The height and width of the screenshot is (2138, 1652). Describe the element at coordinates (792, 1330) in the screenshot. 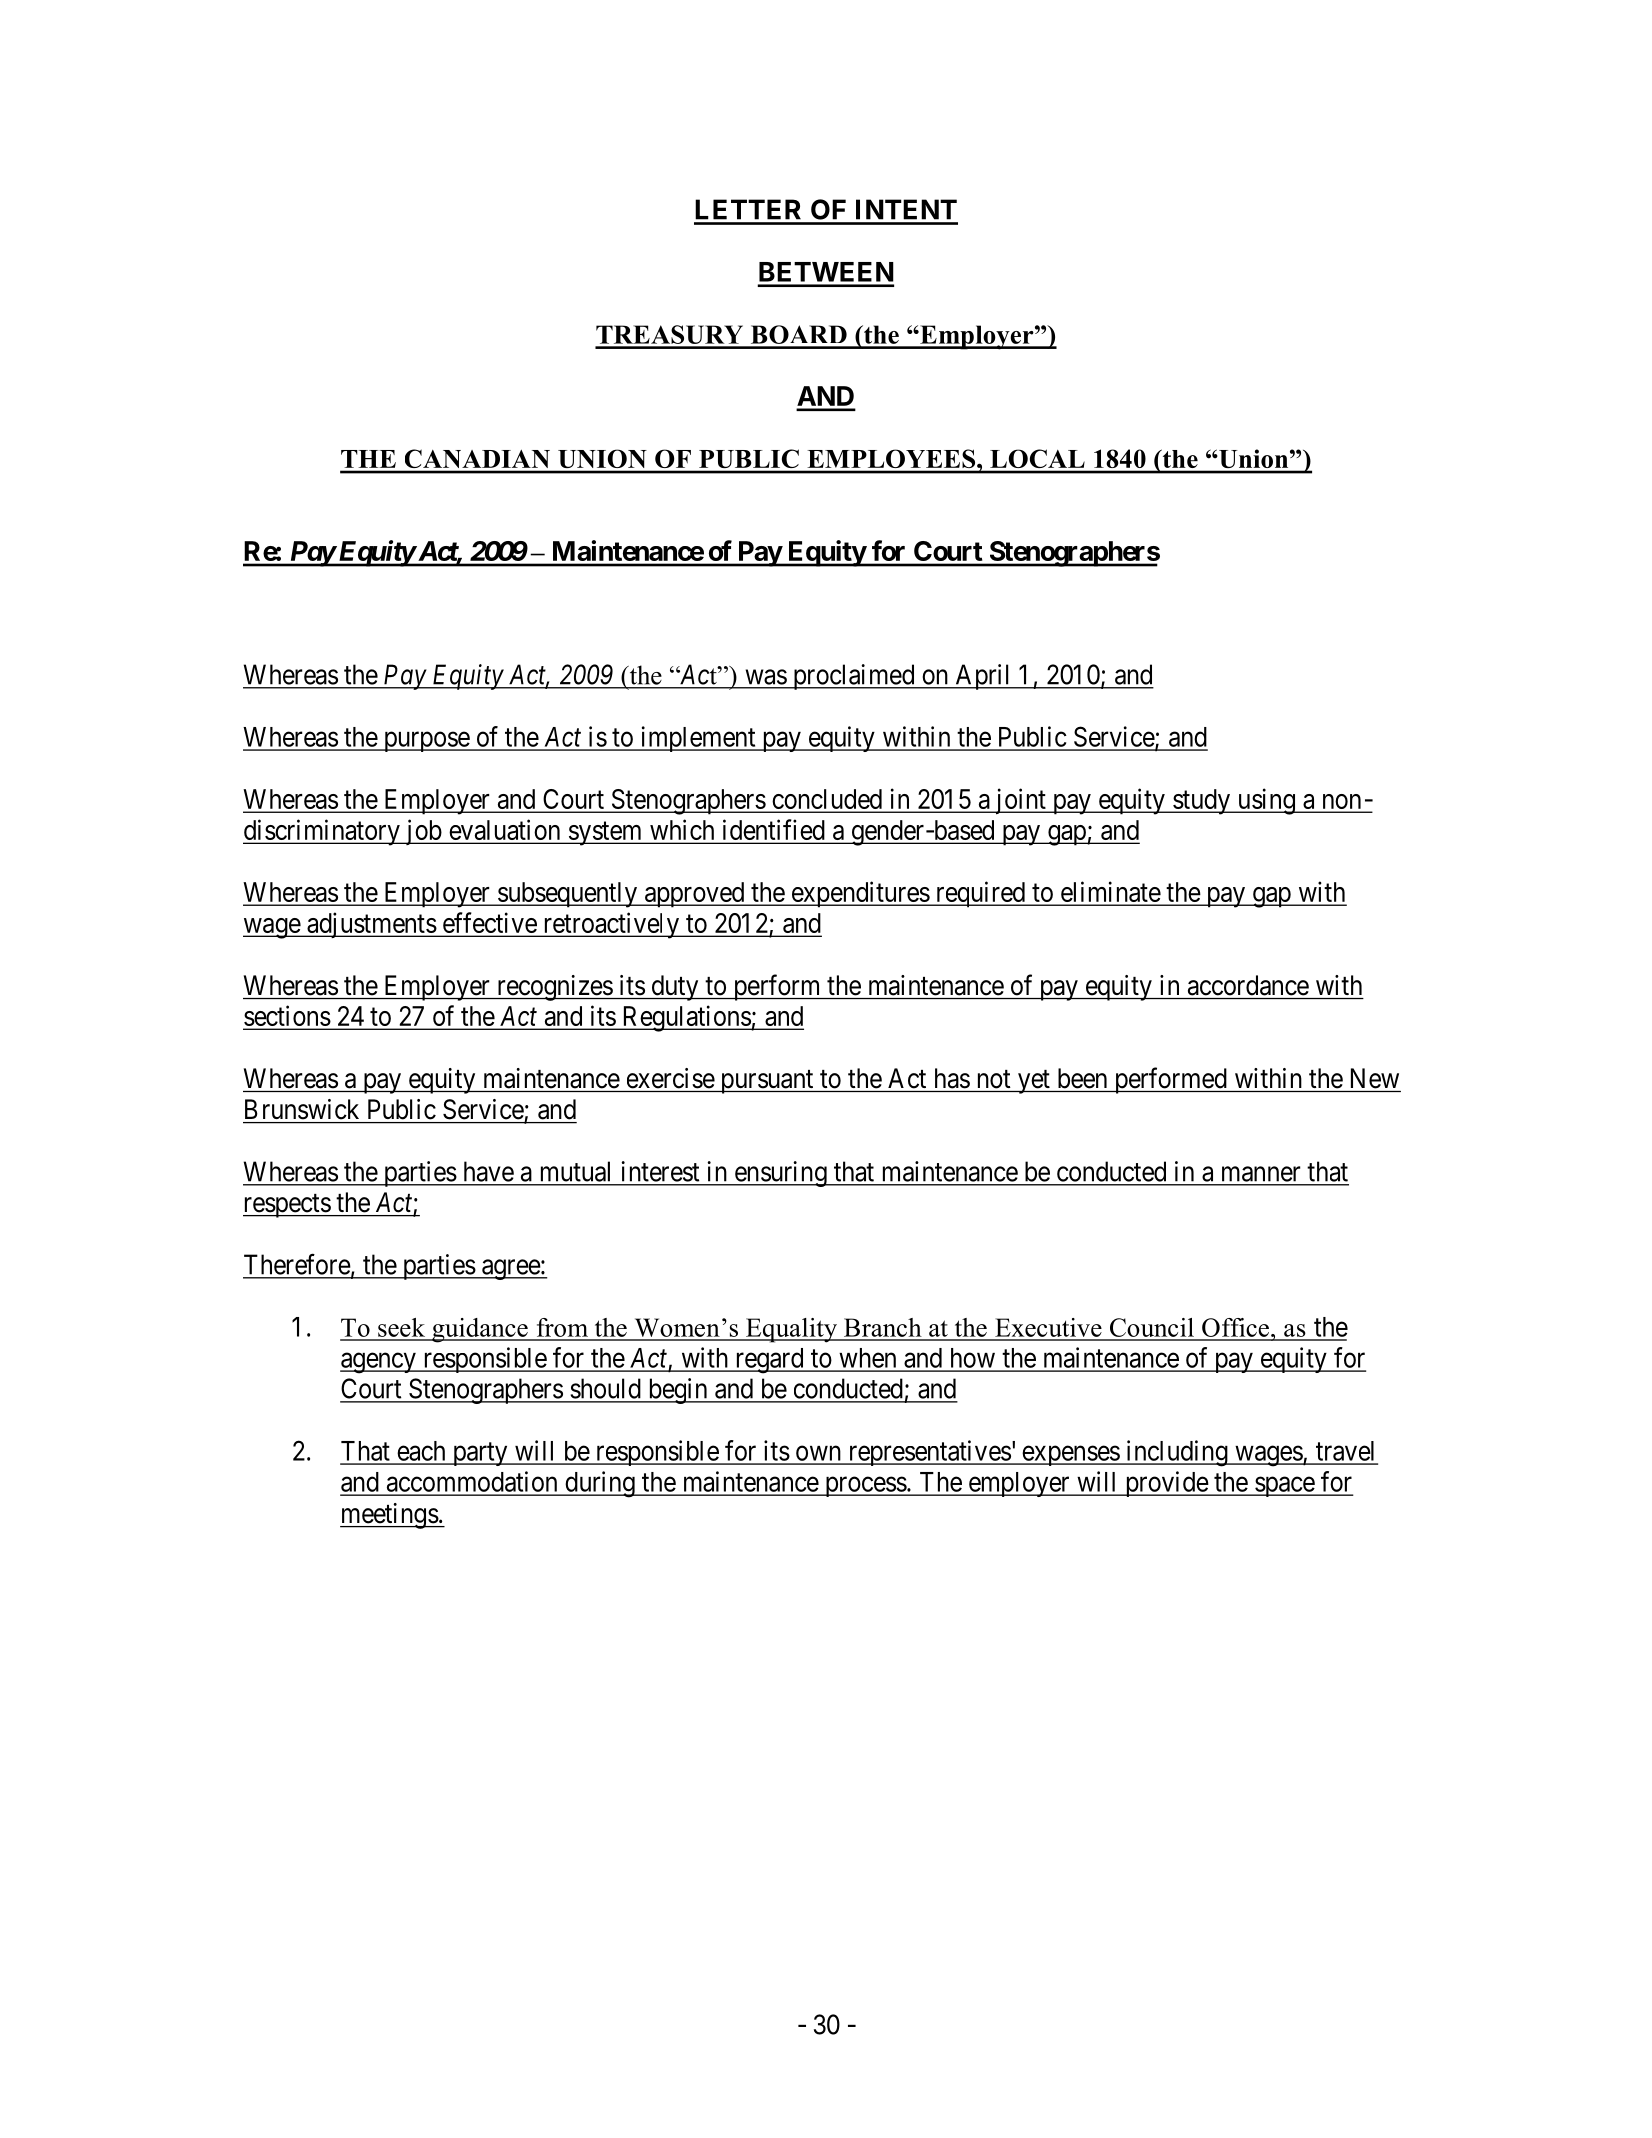

I see `Equality` at that location.
